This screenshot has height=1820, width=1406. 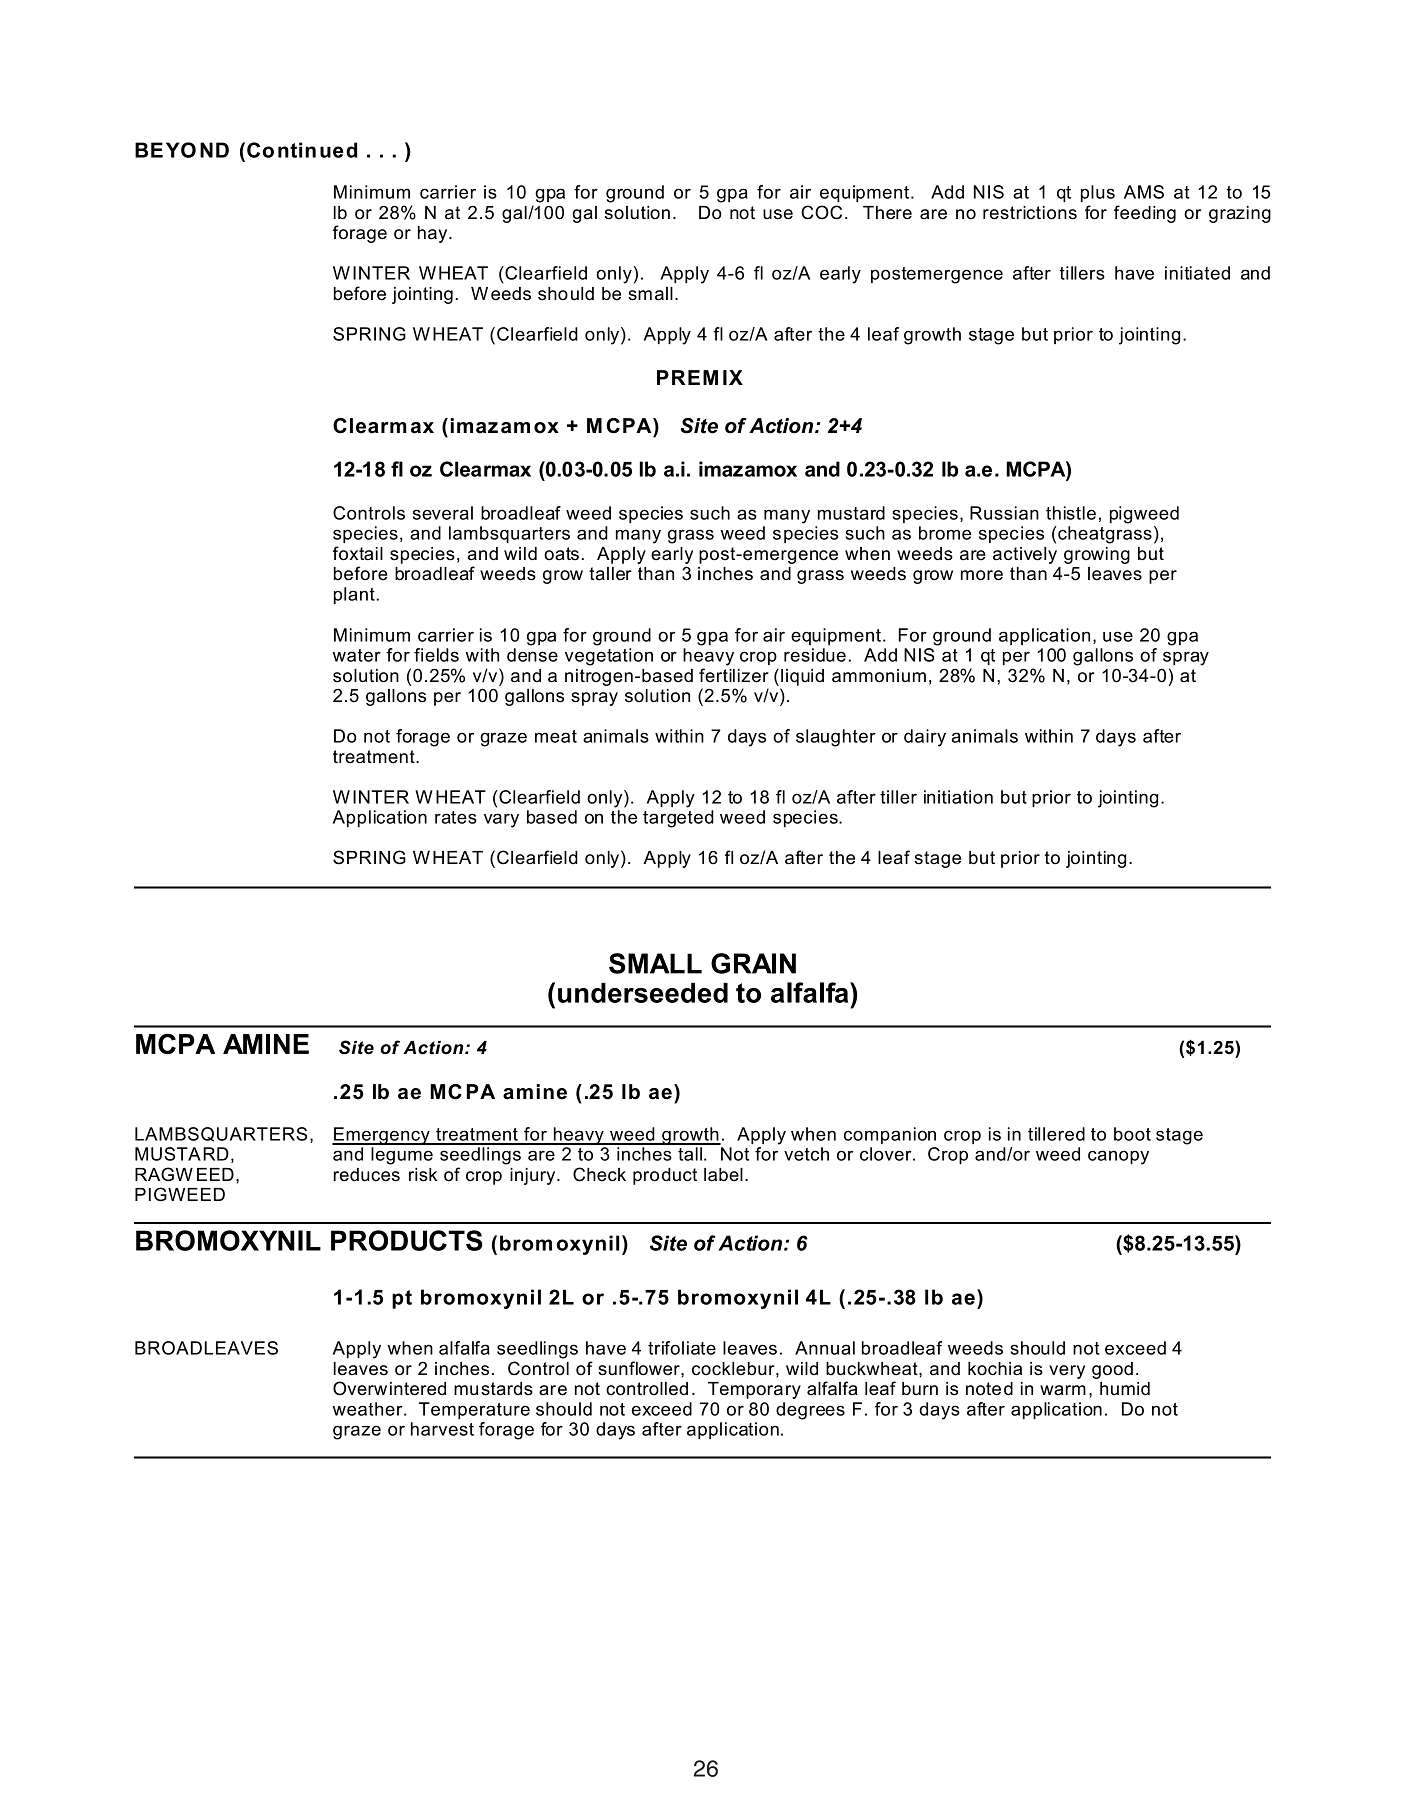 I want to click on initiation, so click(x=958, y=797).
